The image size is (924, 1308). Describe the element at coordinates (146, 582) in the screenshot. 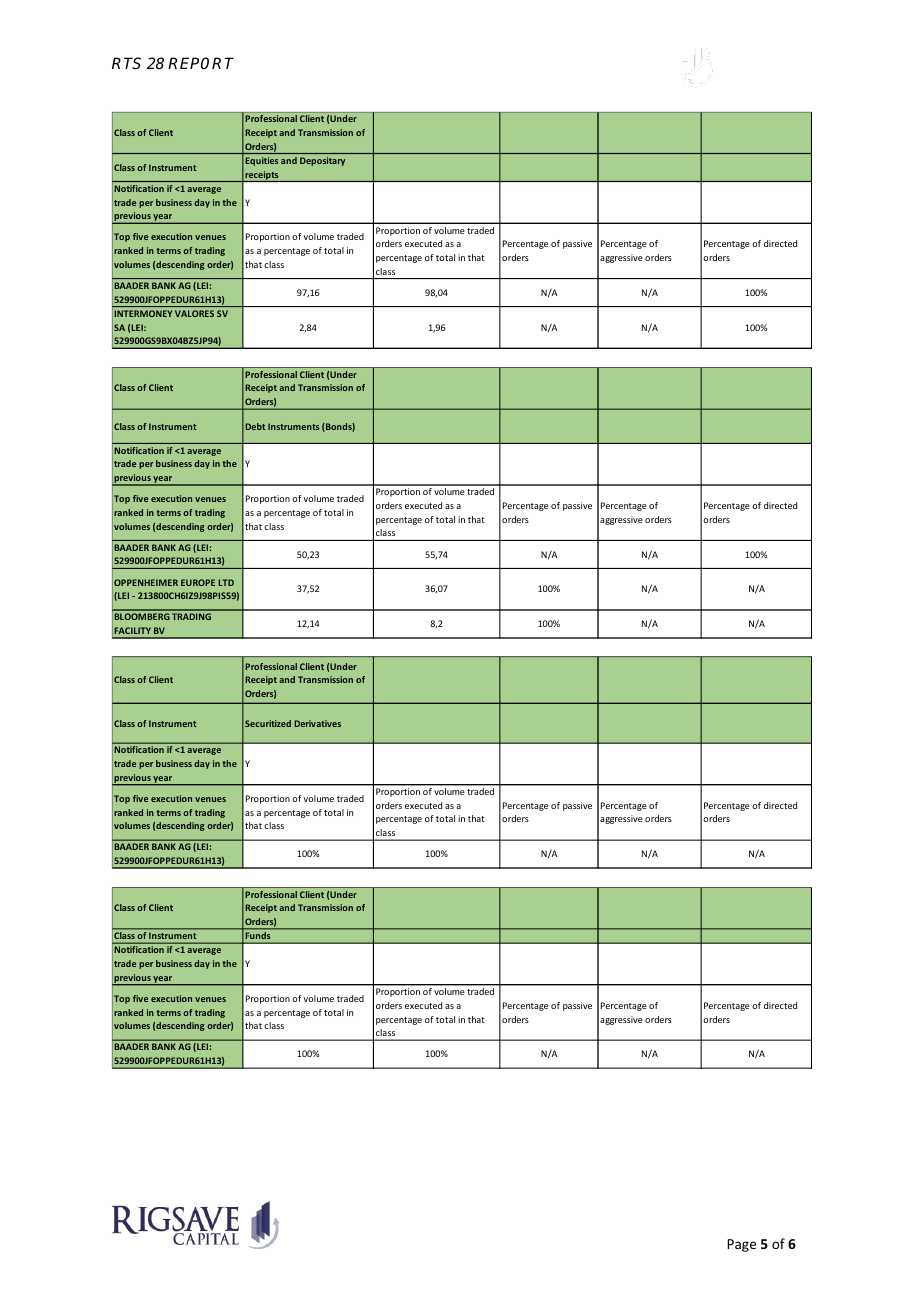

I see `OPPENHEIMER` at that location.
